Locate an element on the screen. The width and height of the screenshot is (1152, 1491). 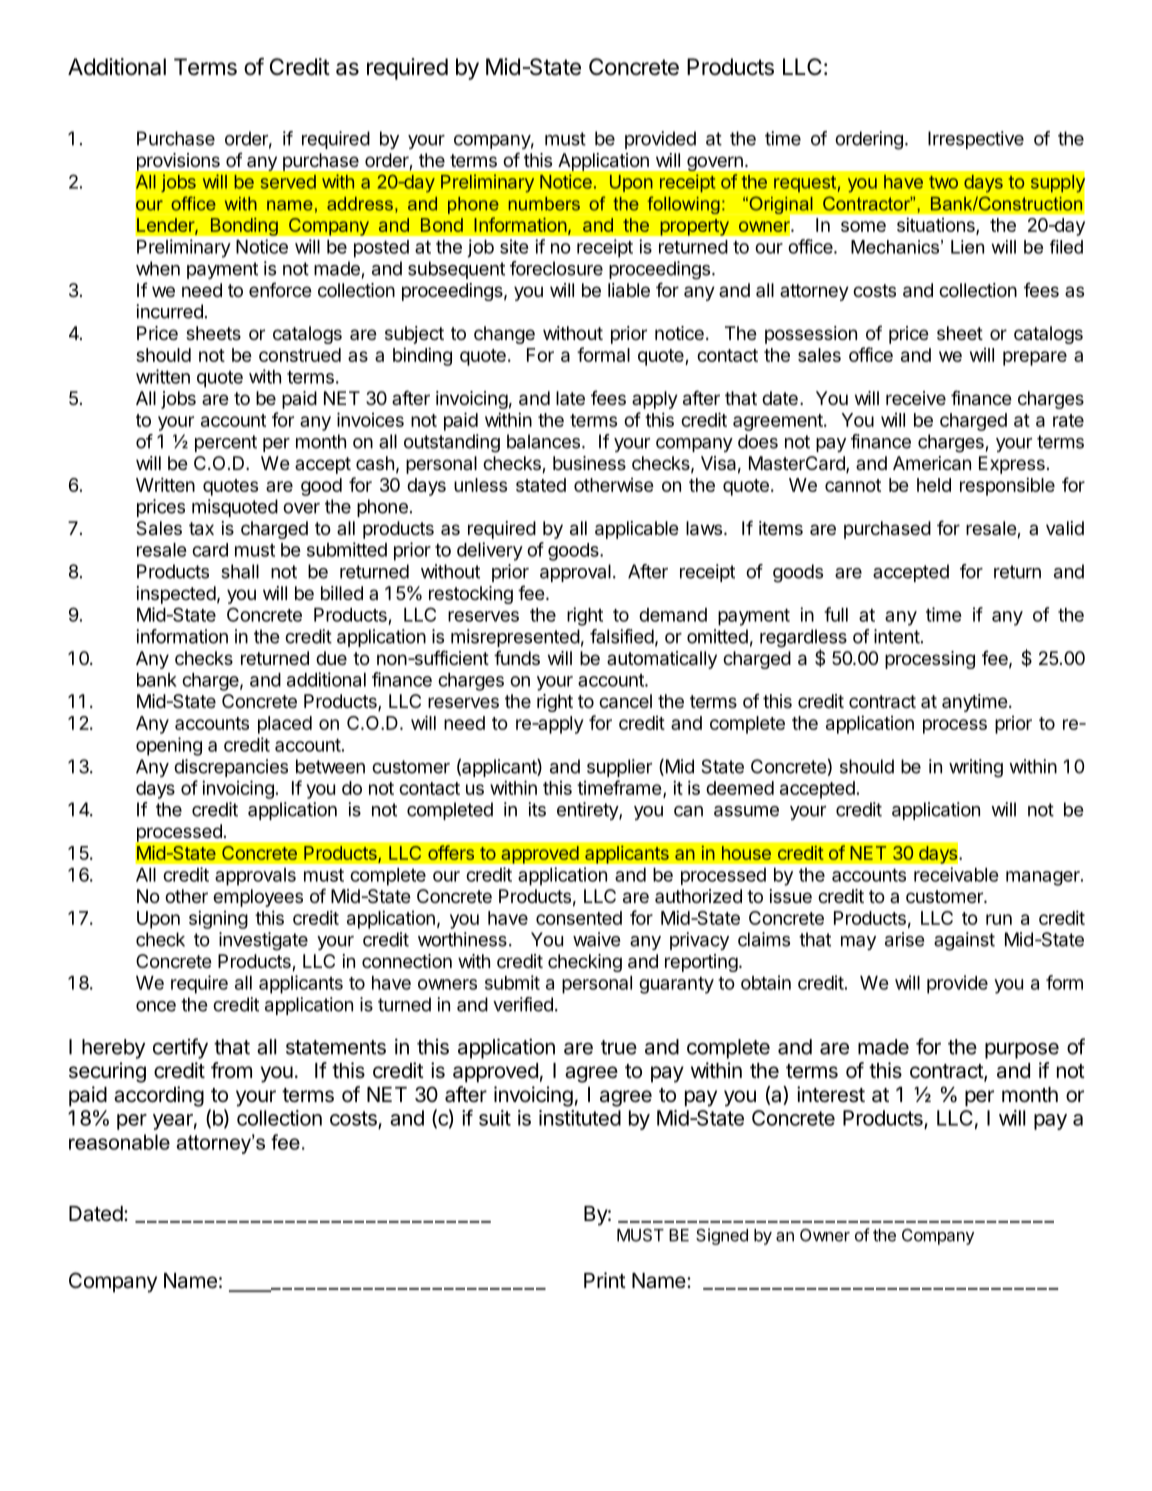
reasonable is located at coordinates (119, 1142).
